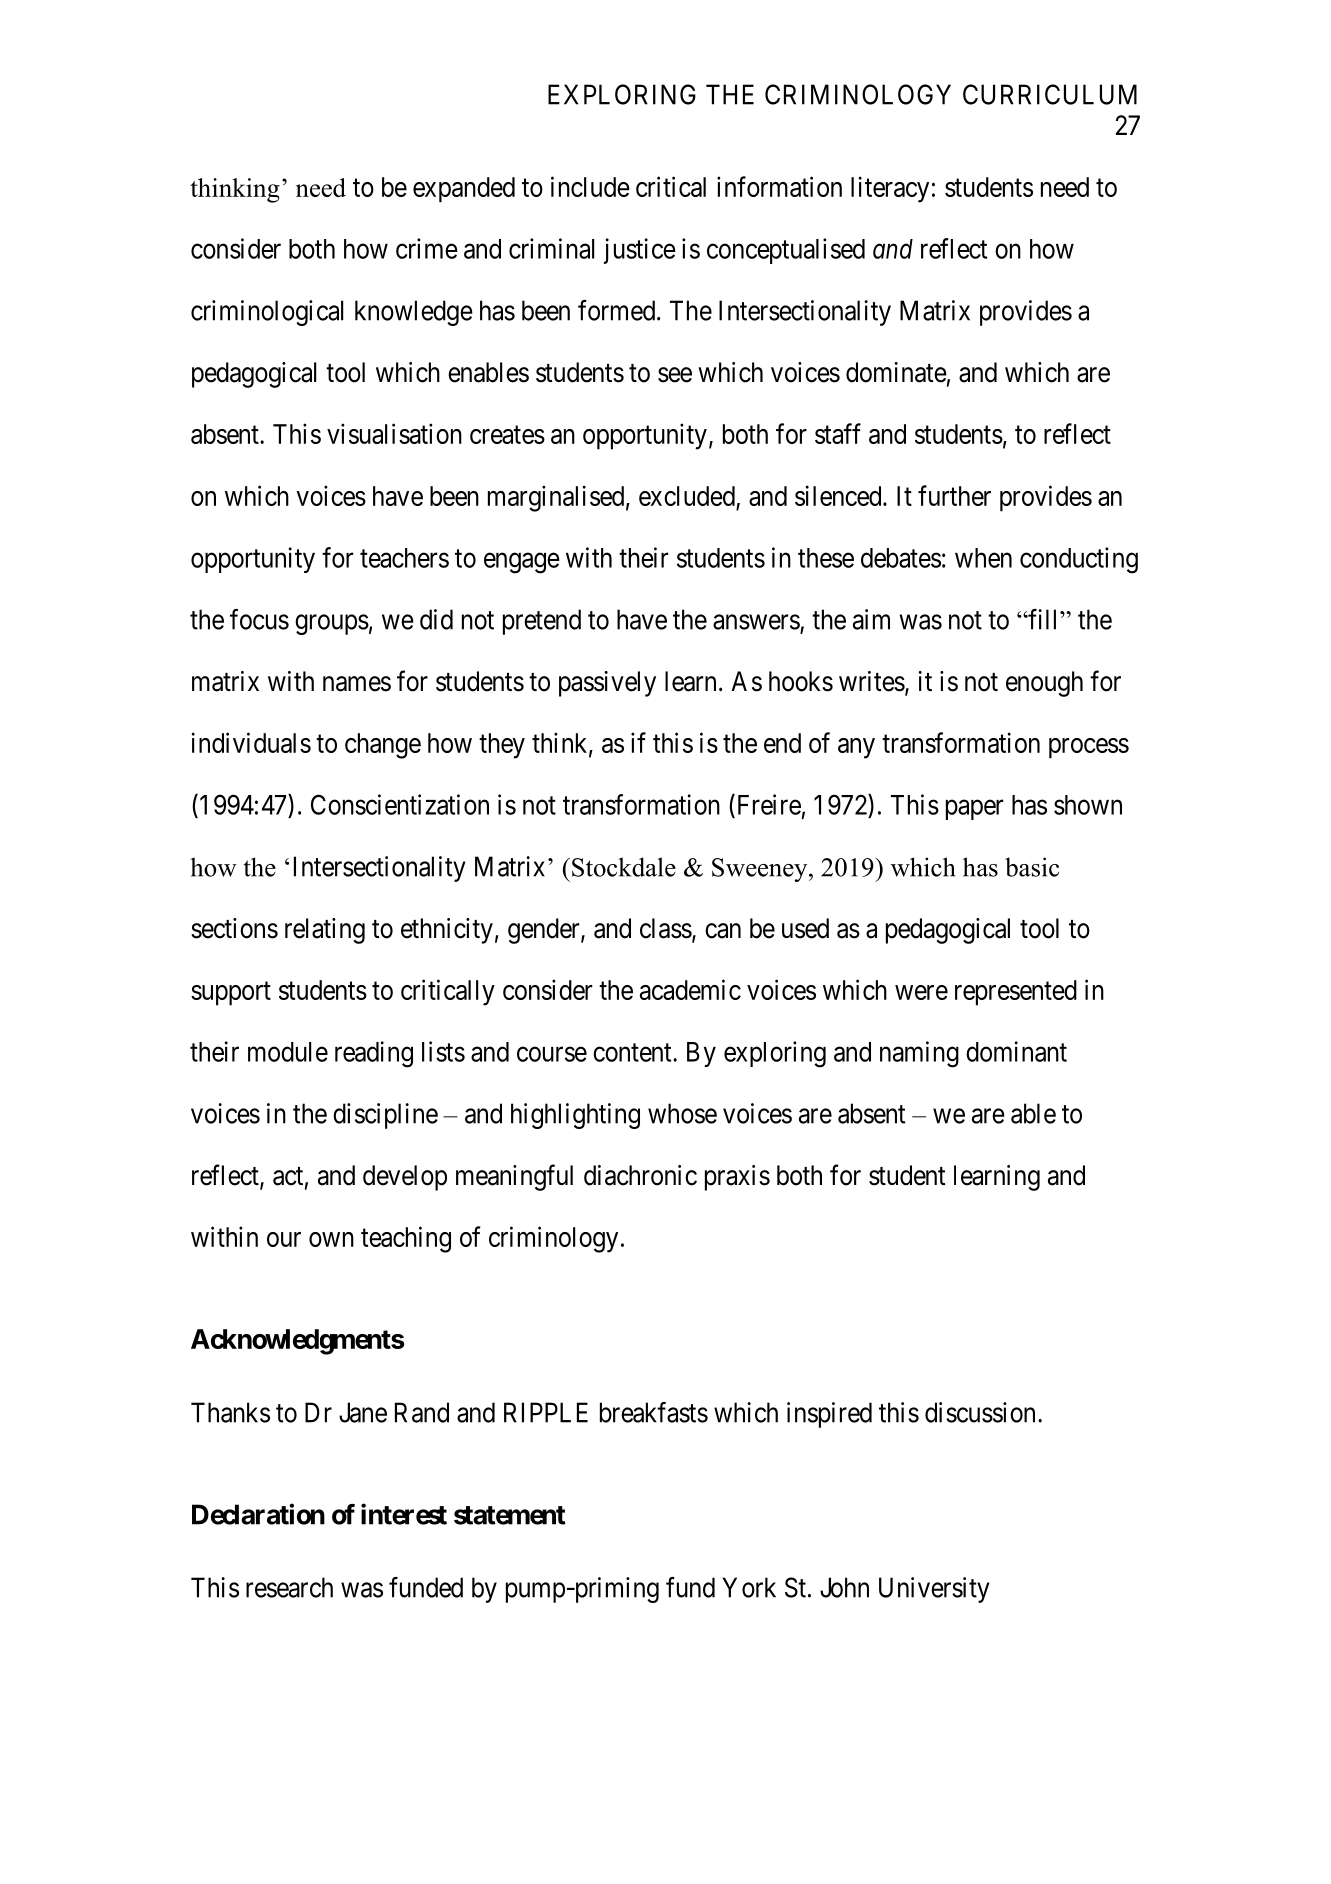 Image resolution: width=1331 pixels, height=1884 pixels. I want to click on CURRICULUM, so click(1050, 94).
